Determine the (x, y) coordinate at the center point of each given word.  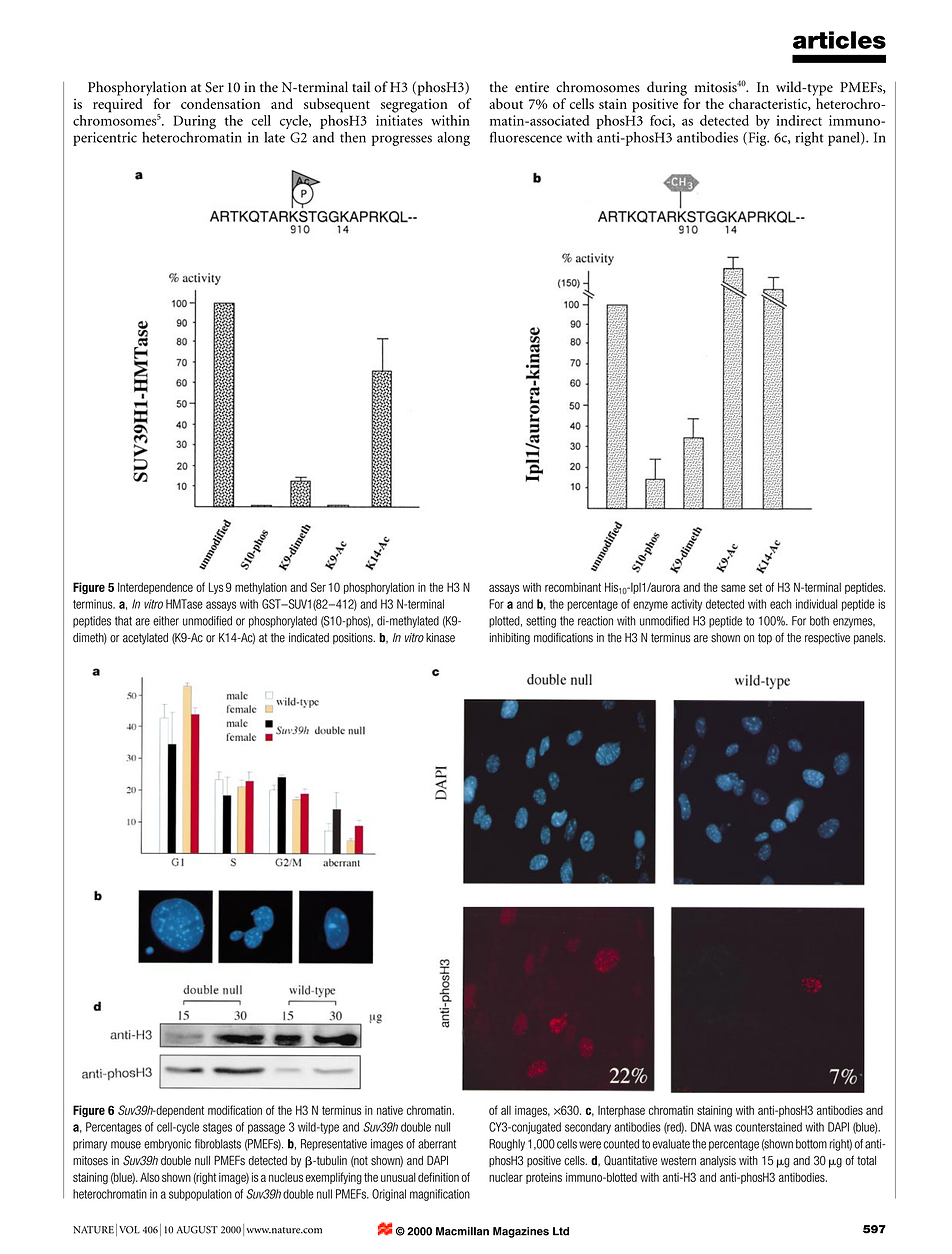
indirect (799, 120)
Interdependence (155, 588)
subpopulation (200, 1195)
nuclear (506, 1177)
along (453, 139)
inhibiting (509, 639)
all (506, 1110)
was (723, 1128)
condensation (220, 103)
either (166, 621)
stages (217, 1128)
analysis (718, 1162)
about (506, 103)
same (733, 588)
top (765, 639)
